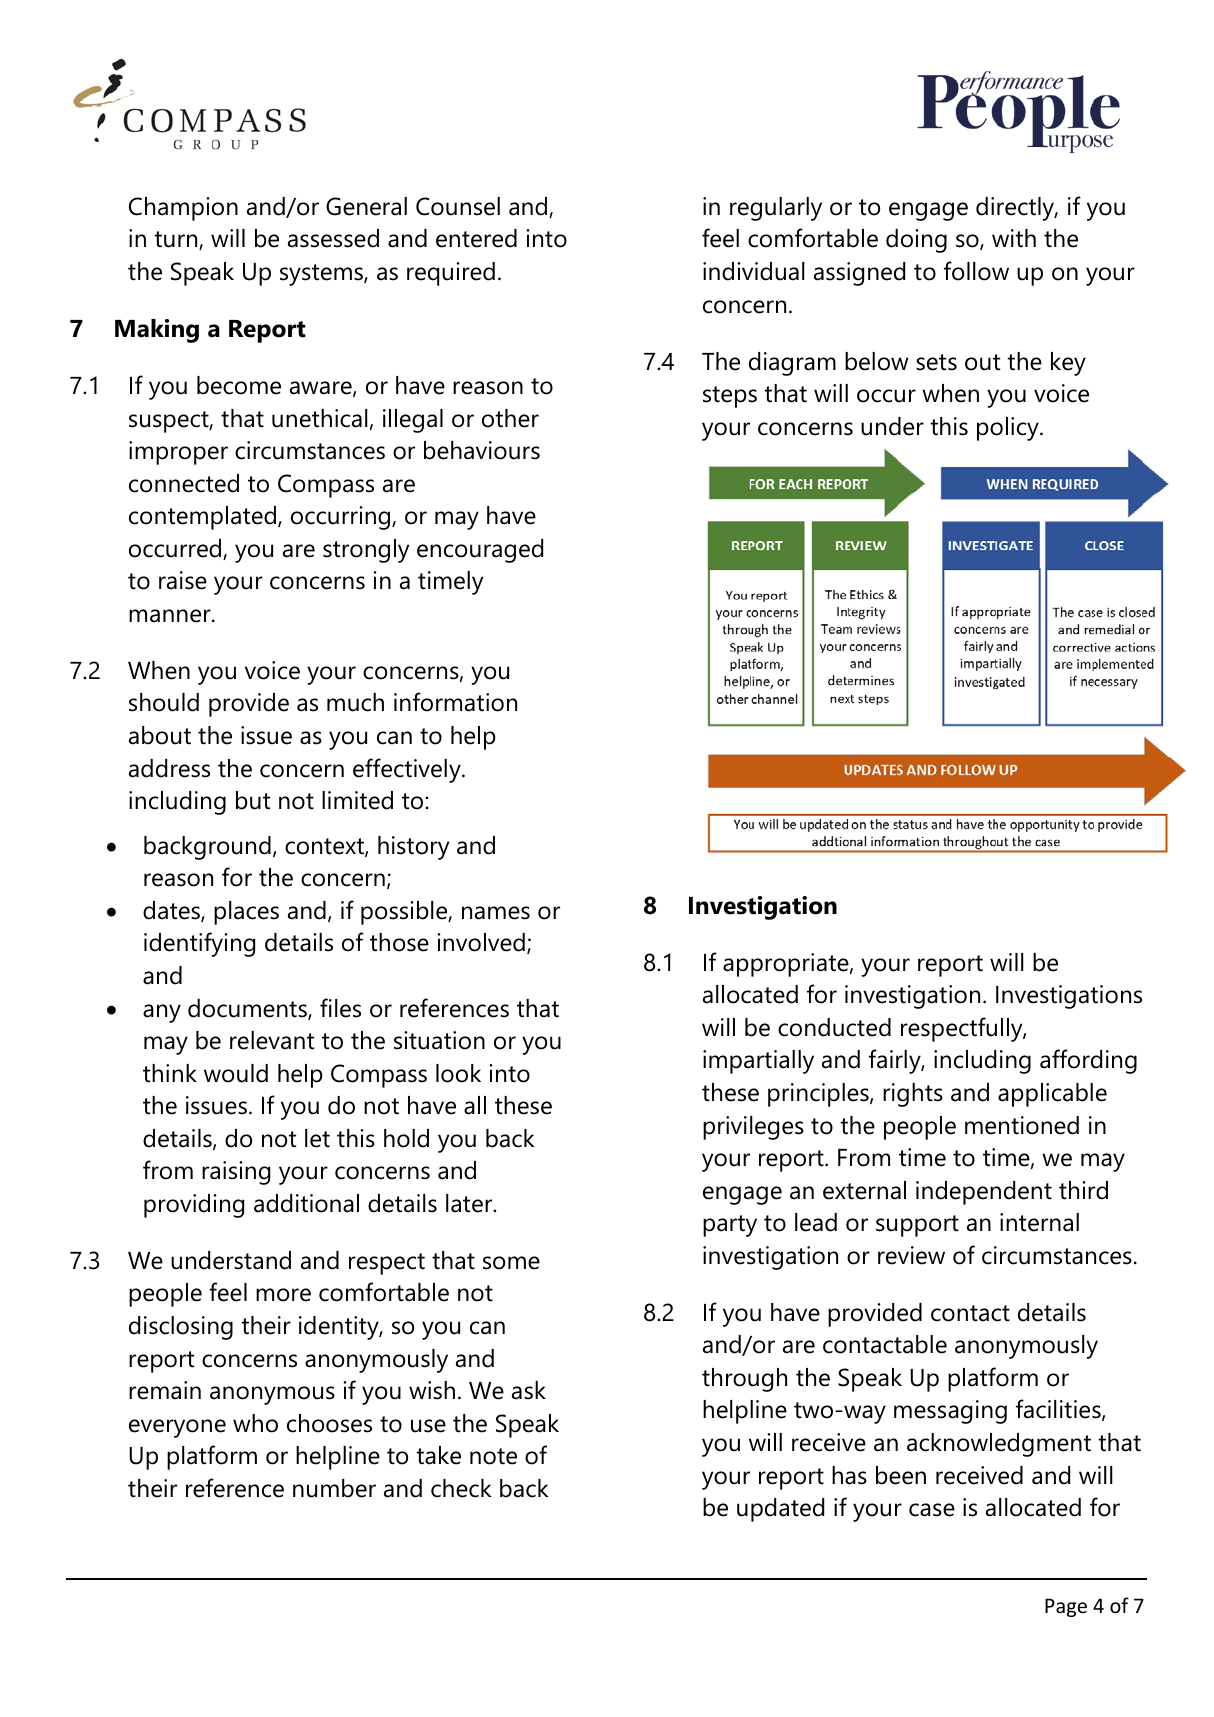 The height and width of the screenshot is (1717, 1214). I want to click on privileges, so click(753, 1128).
